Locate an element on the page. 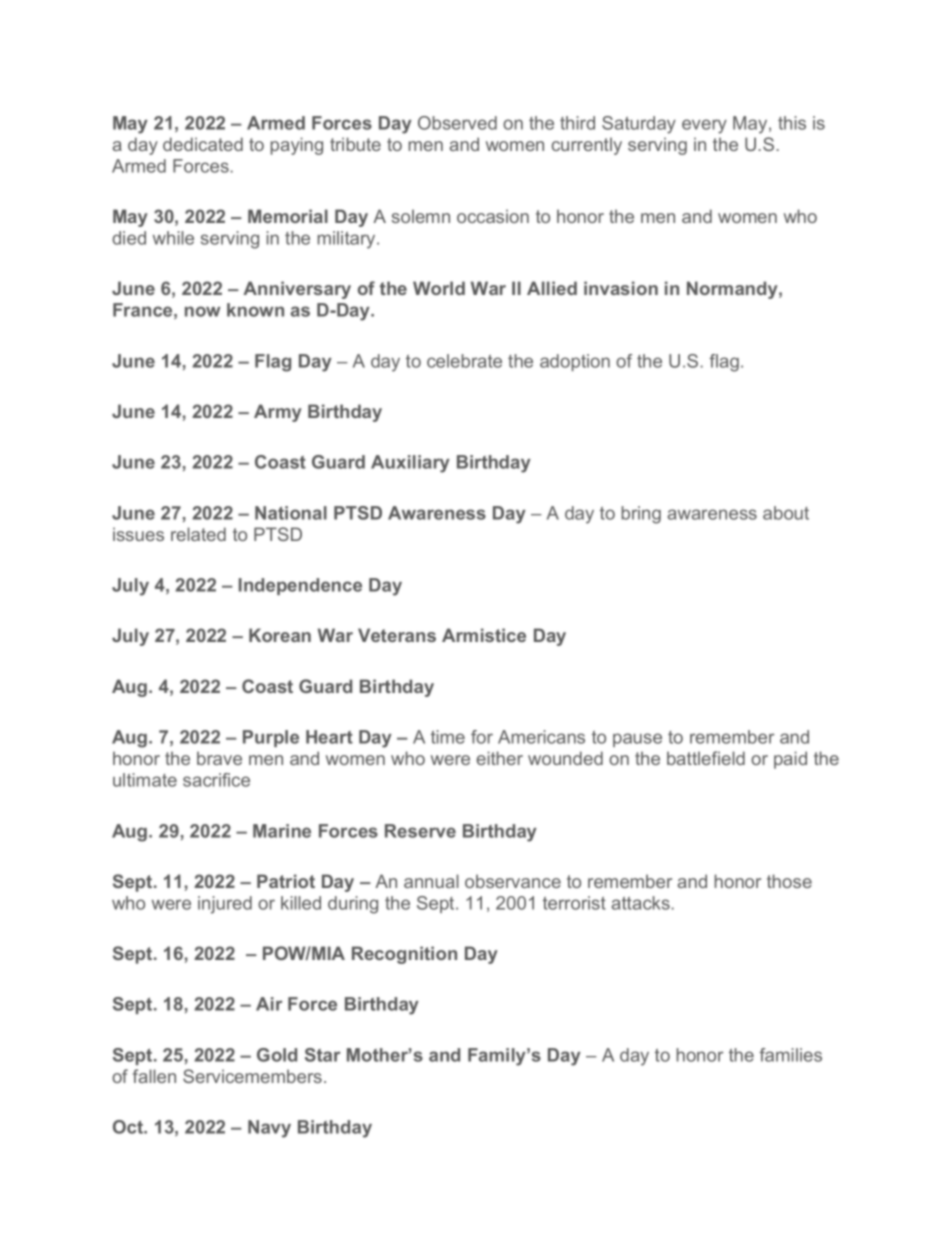 The width and height of the document is (952, 1233). bring is located at coordinates (641, 515).
